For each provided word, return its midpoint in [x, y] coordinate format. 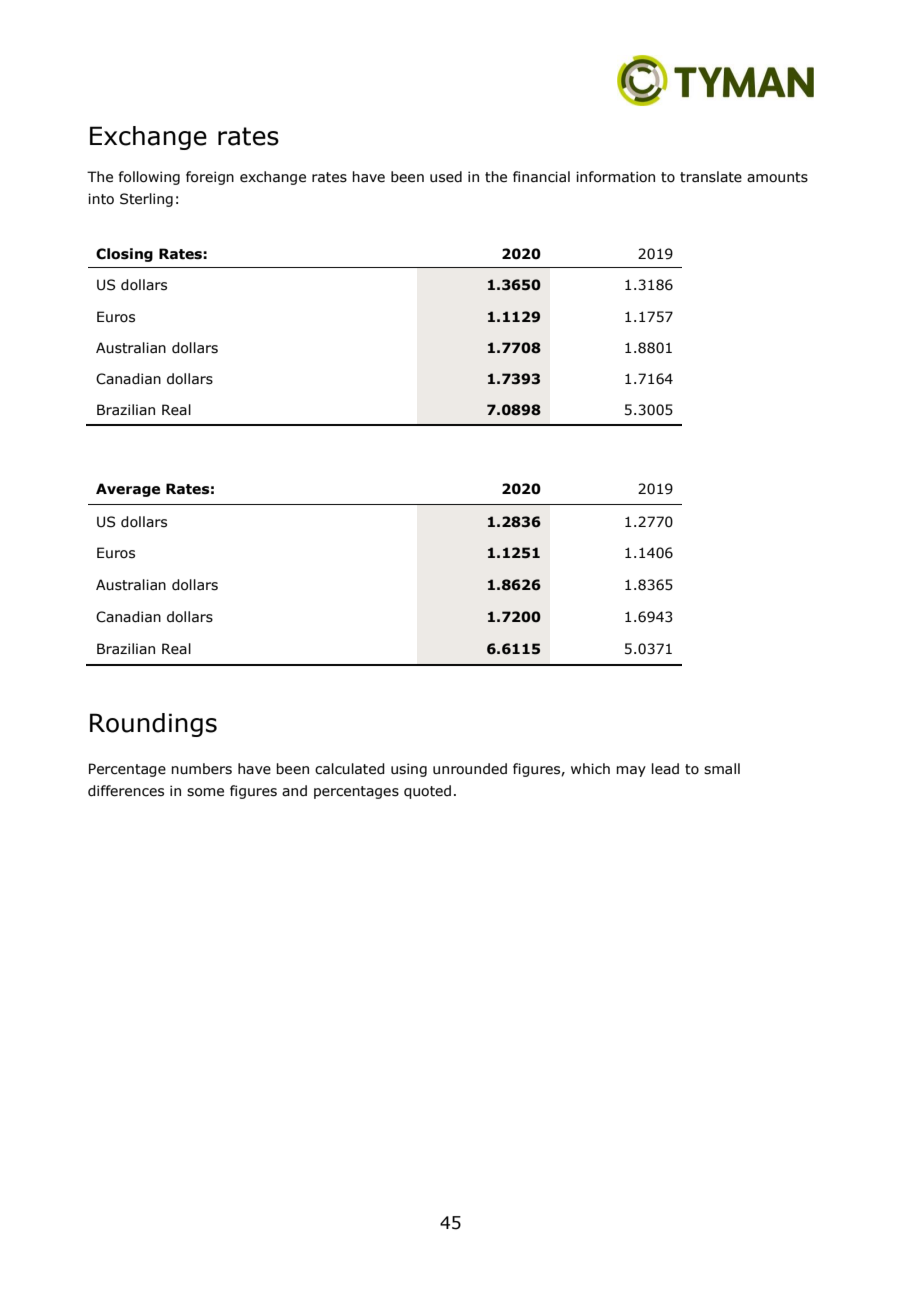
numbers [201, 769]
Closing [124, 255]
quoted [427, 792]
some [205, 792]
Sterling [146, 200]
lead [665, 769]
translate [711, 177]
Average [128, 490]
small [722, 769]
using [409, 770]
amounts [777, 177]
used [446, 177]
